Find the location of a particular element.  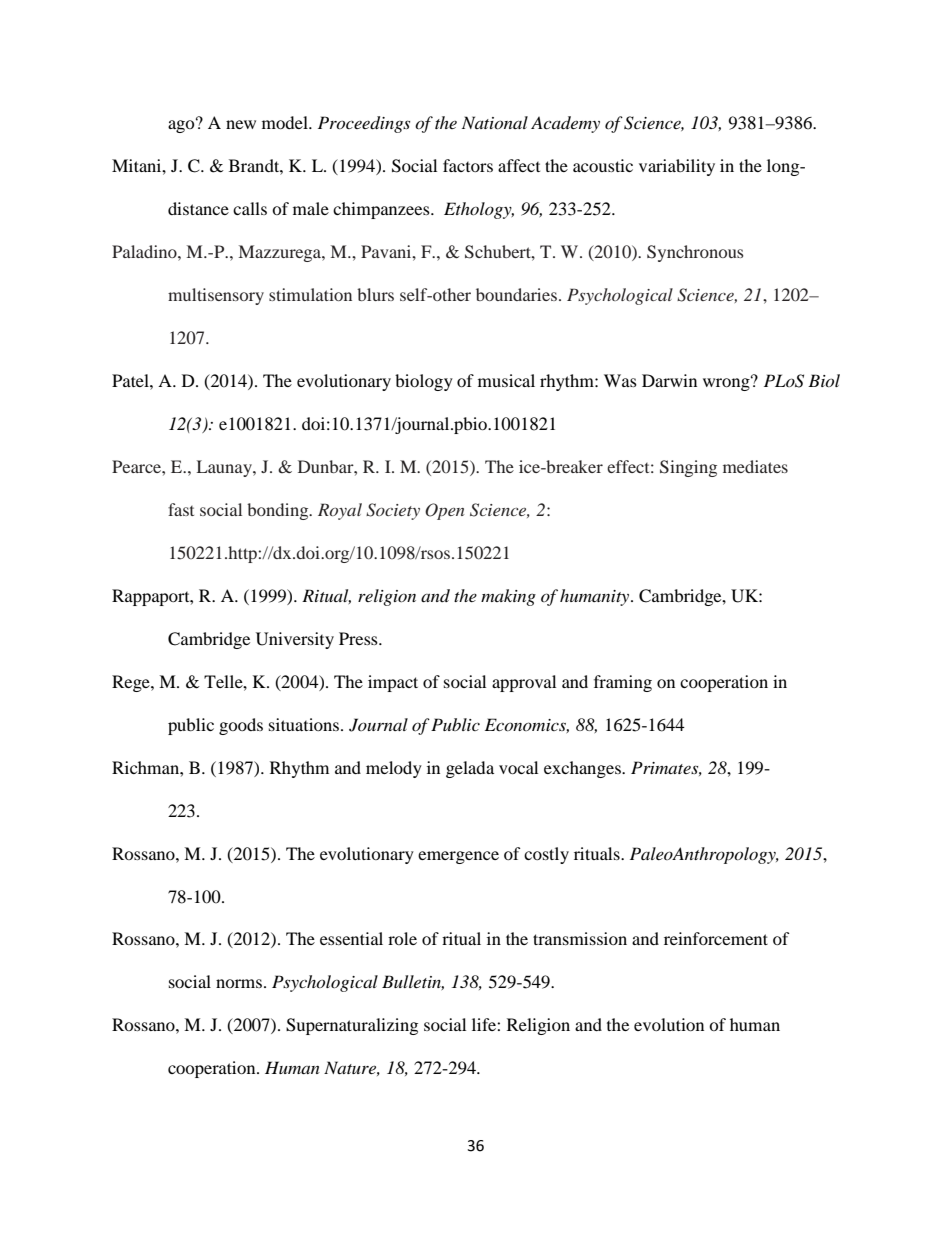

Open is located at coordinates (445, 511).
